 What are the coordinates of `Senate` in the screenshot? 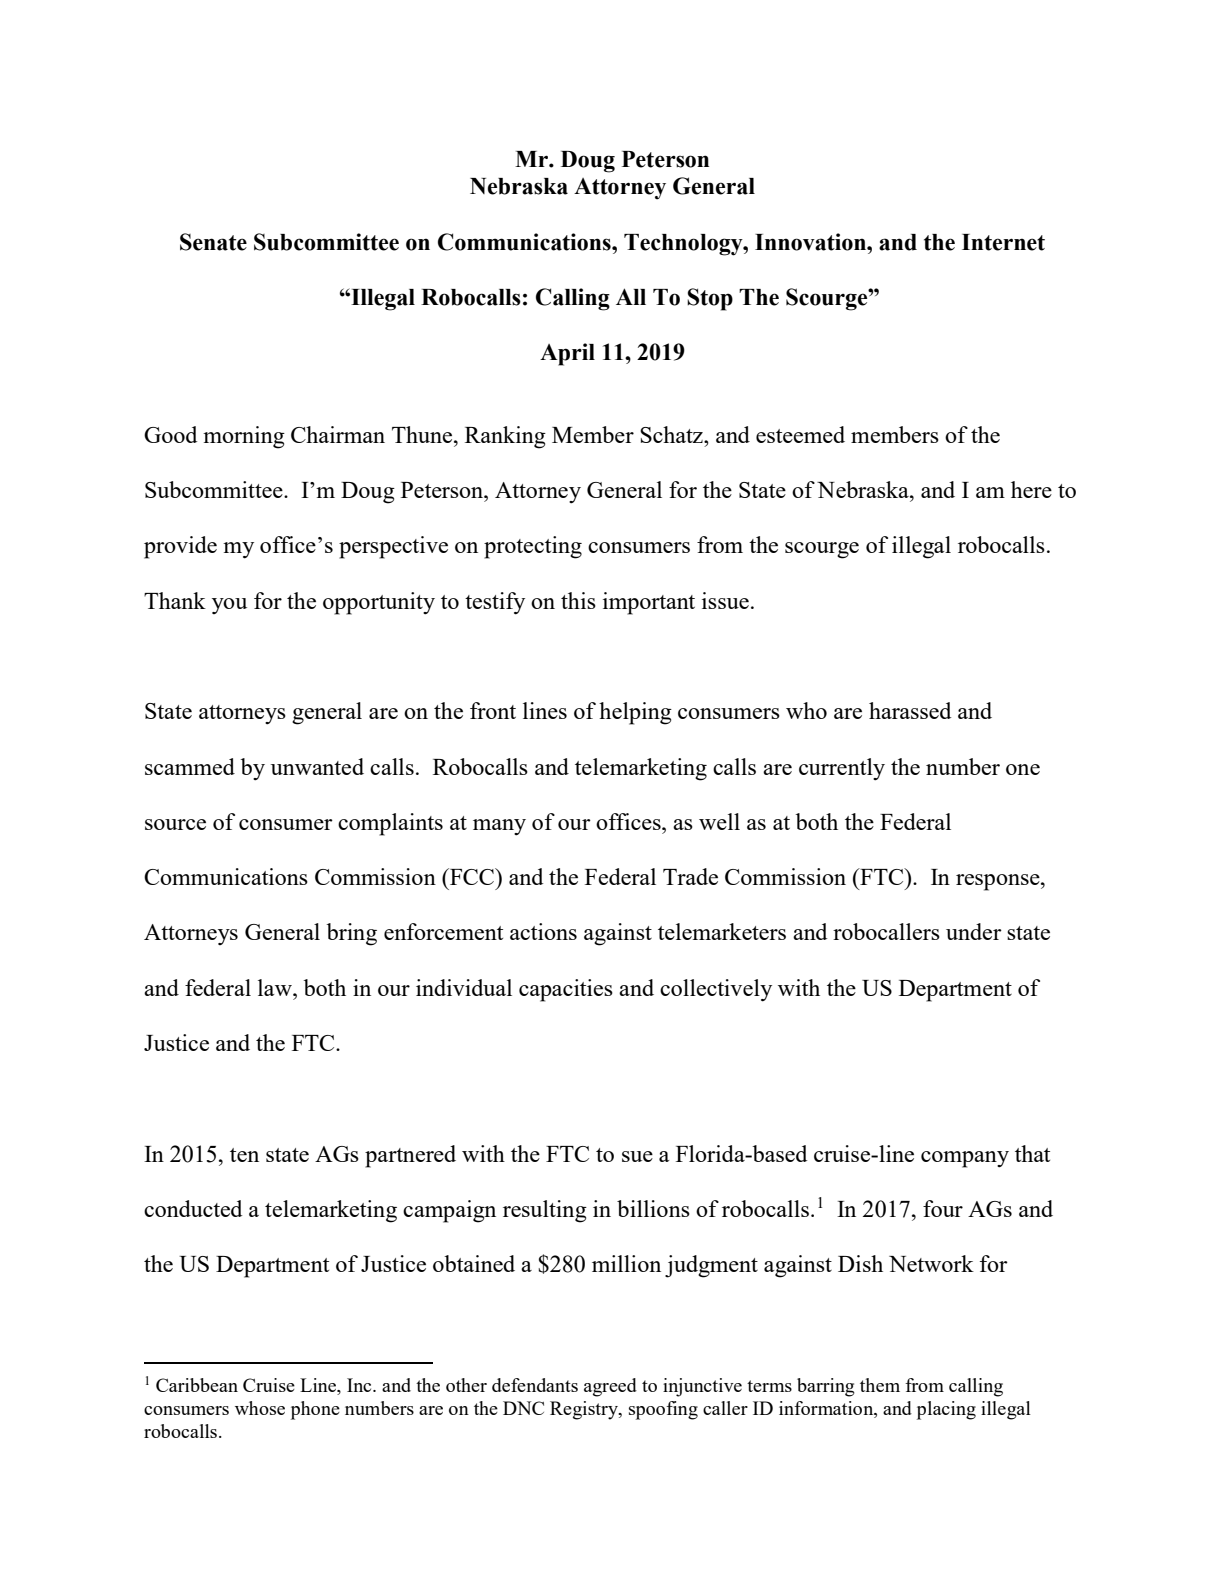 It's located at (213, 242).
